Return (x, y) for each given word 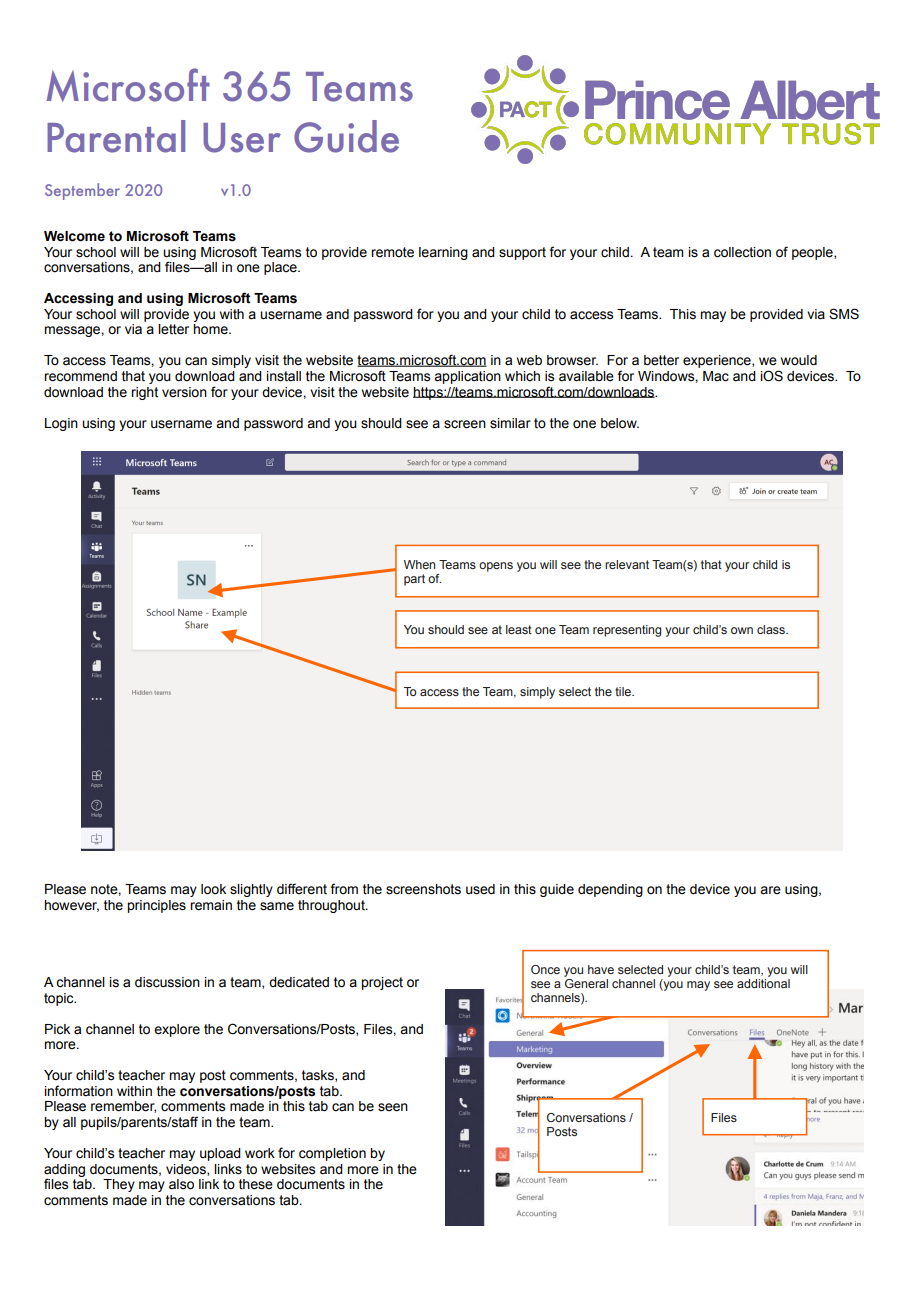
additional (763, 983)
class (772, 629)
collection (742, 252)
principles (156, 906)
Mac (716, 376)
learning (443, 253)
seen (393, 1107)
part (414, 580)
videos (187, 1170)
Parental (116, 136)
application (467, 377)
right (144, 393)
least (519, 629)
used (480, 889)
